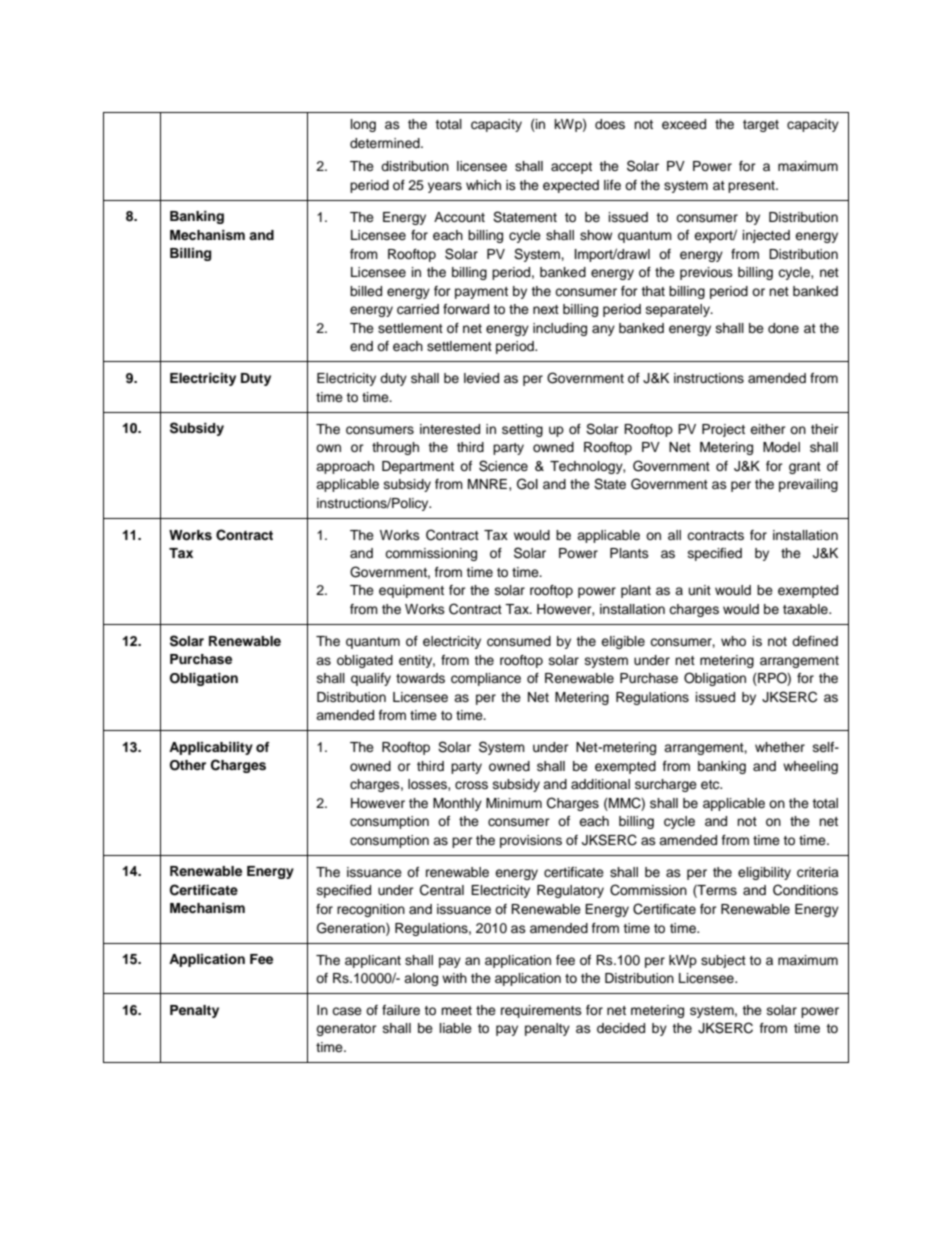 The width and height of the screenshot is (952, 1233). Describe the element at coordinates (531, 841) in the screenshot. I see `provisions` at that location.
